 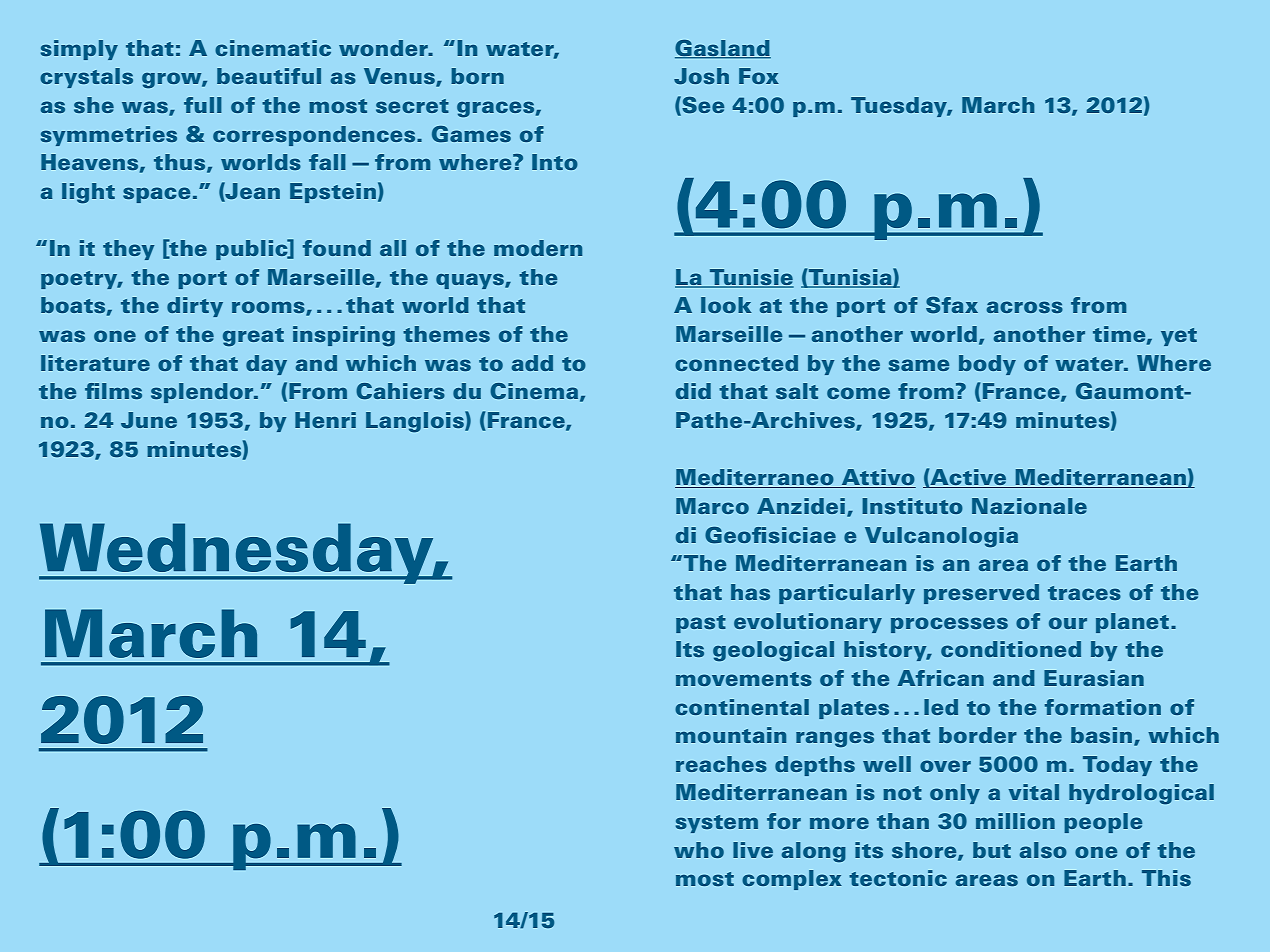 What do you see at coordinates (701, 76) in the screenshot?
I see `Josh` at bounding box center [701, 76].
